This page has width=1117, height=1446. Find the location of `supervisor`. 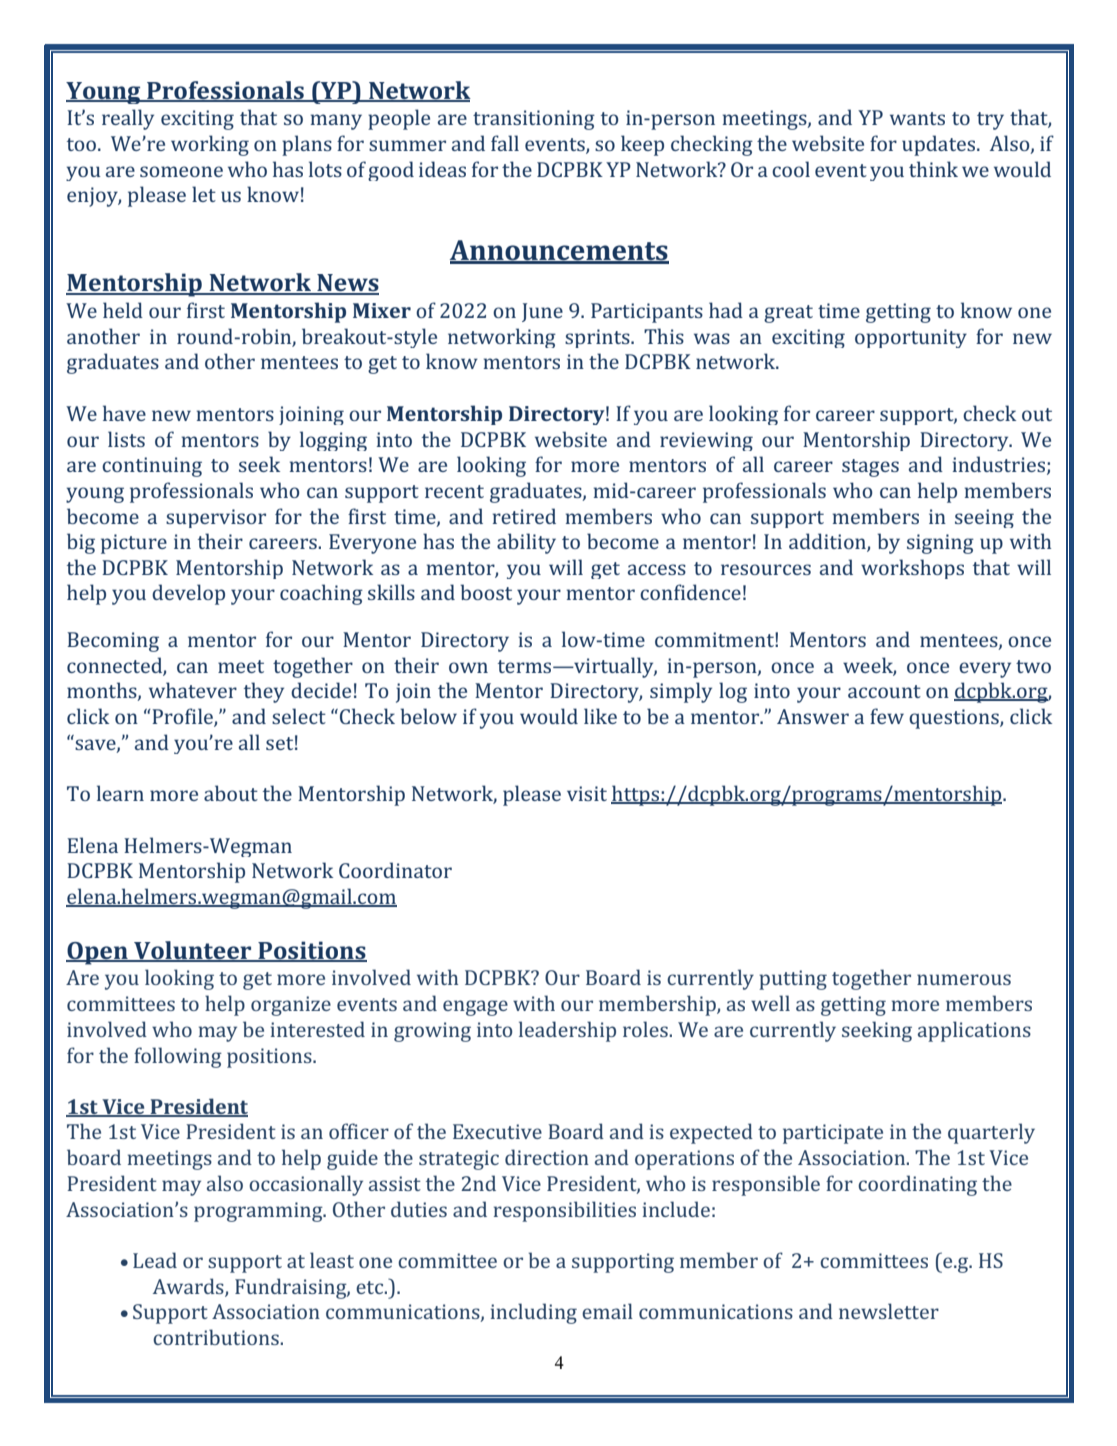

supervisor is located at coordinates (216, 518).
